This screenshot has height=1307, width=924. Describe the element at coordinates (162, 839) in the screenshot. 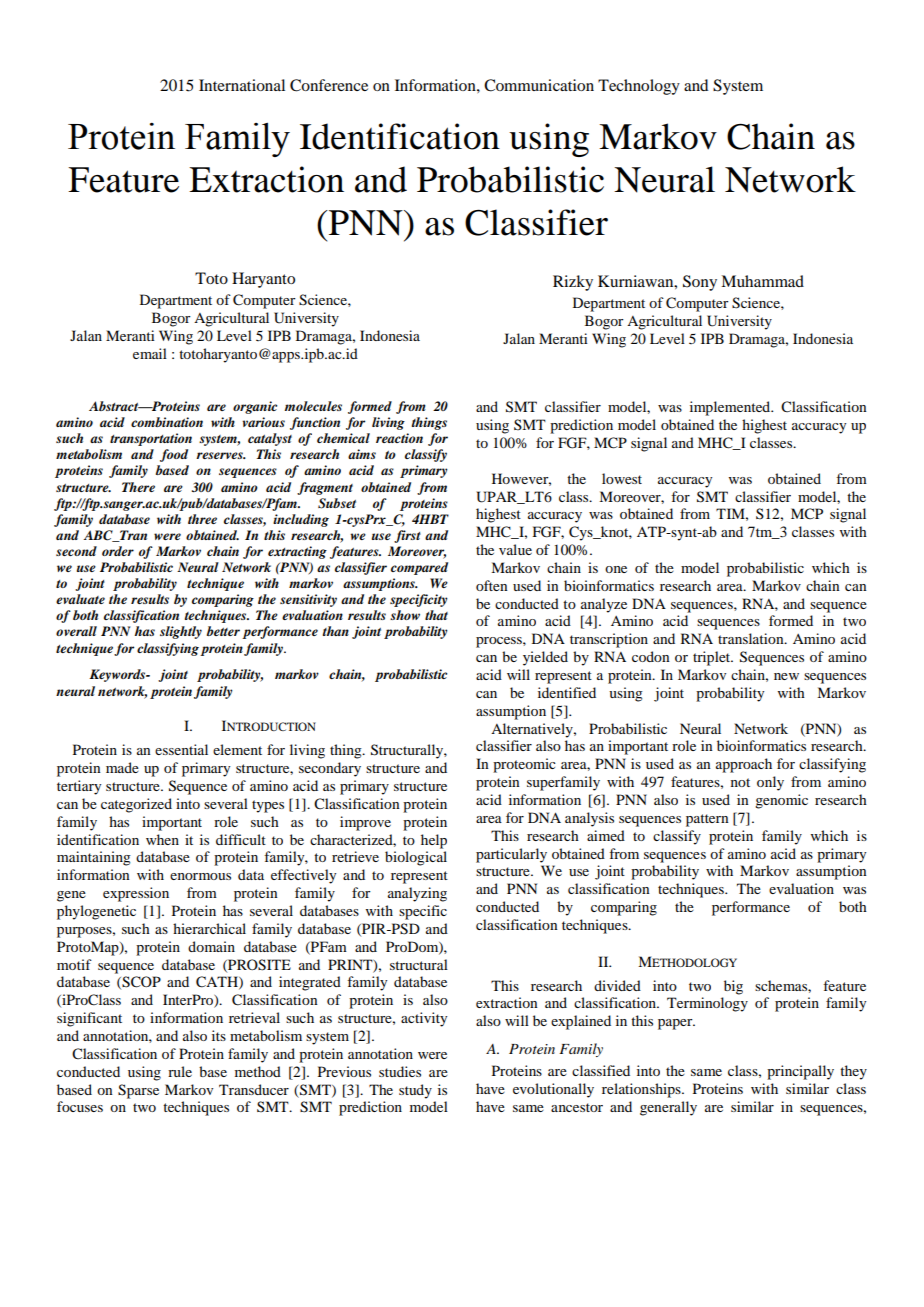

I see `when` at that location.
